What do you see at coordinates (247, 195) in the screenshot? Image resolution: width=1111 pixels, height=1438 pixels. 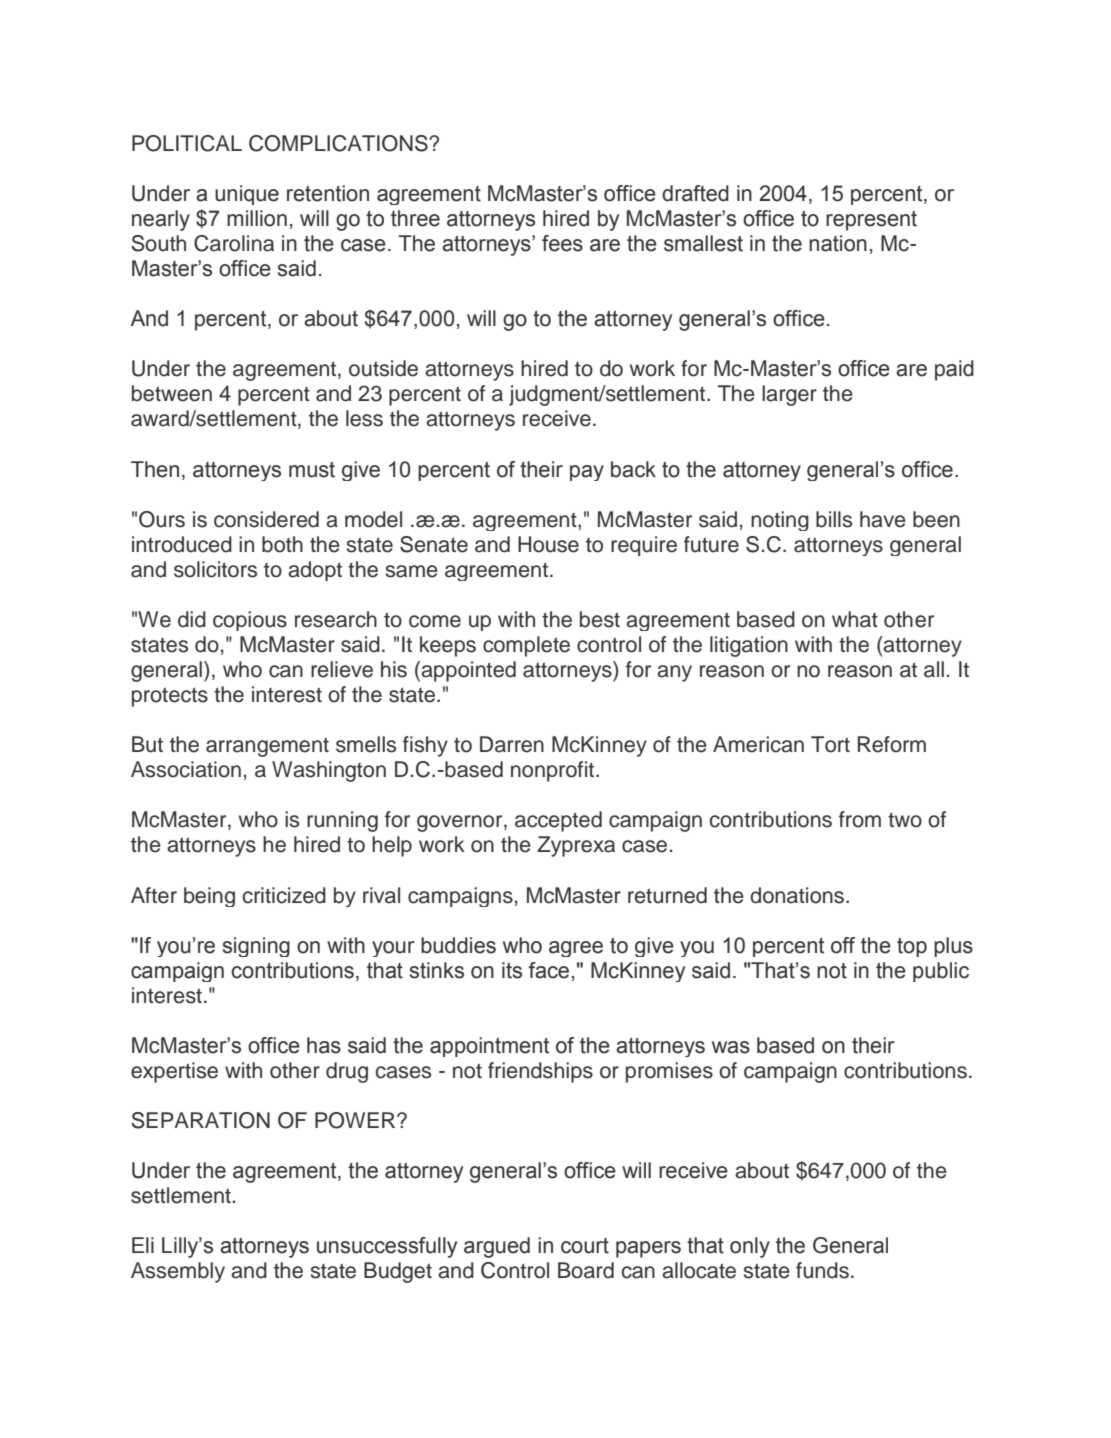 I see `unique` at bounding box center [247, 195].
